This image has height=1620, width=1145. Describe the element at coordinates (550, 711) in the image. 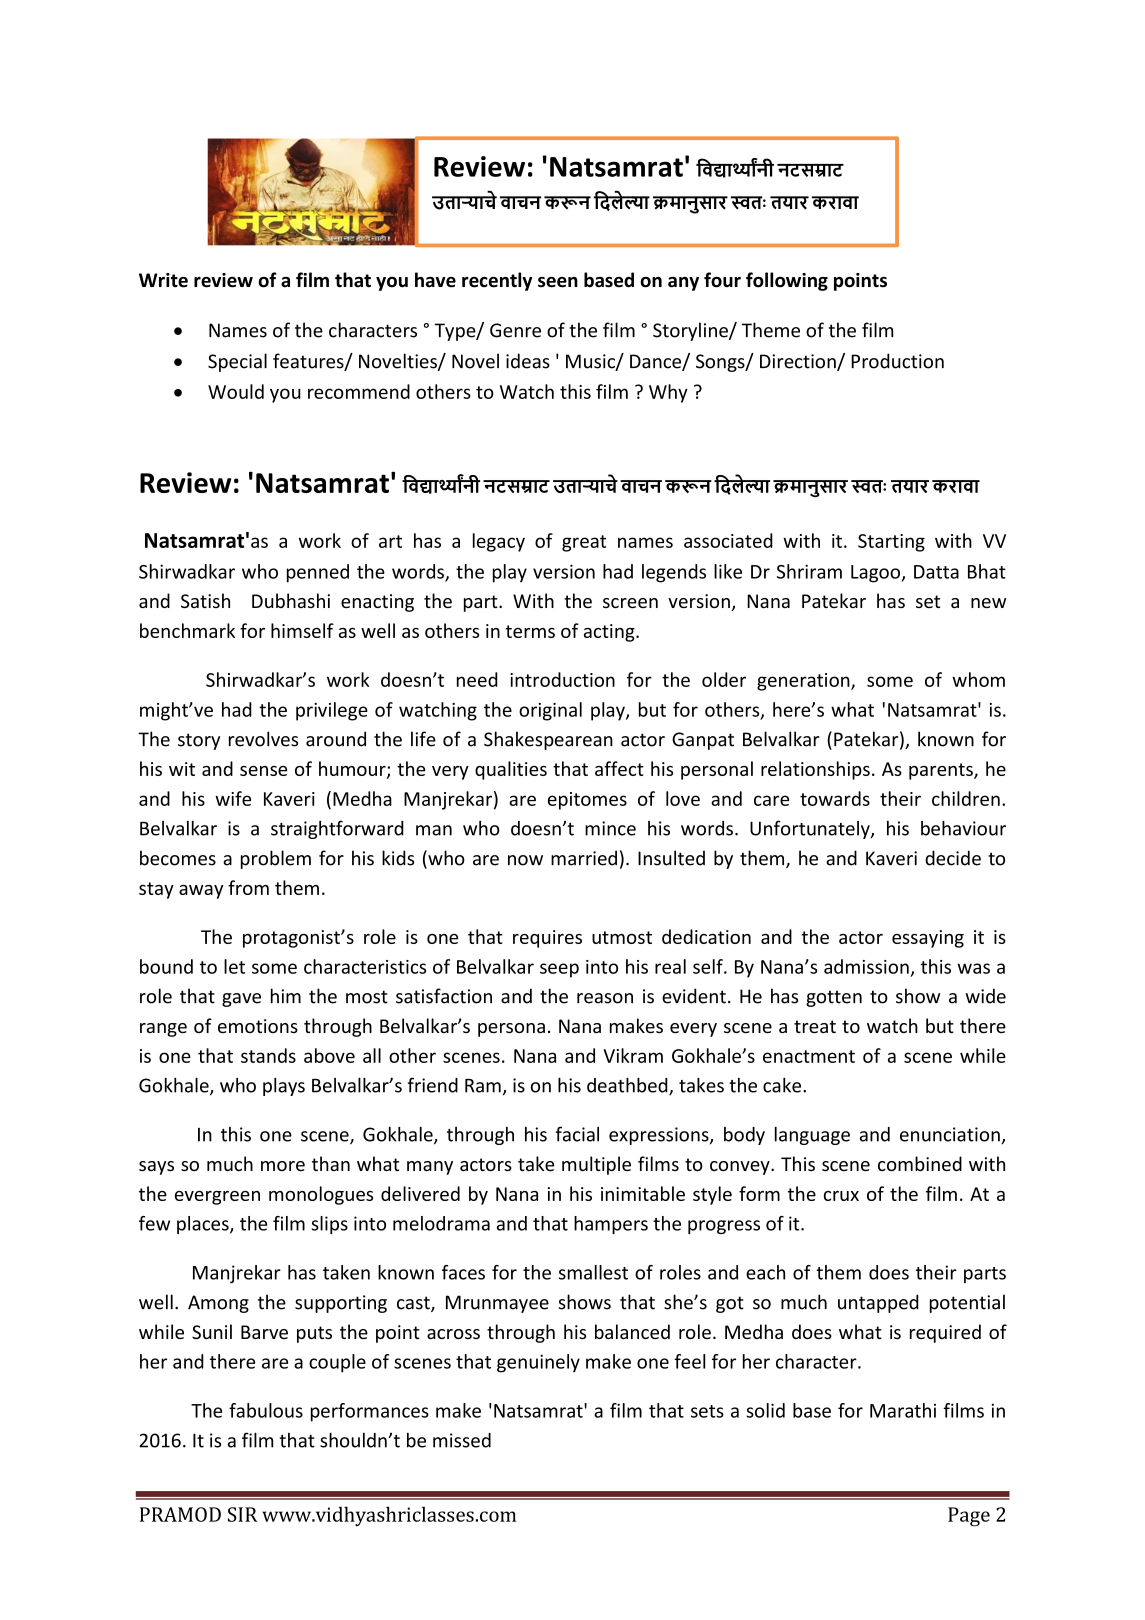

I see `original` at that location.
